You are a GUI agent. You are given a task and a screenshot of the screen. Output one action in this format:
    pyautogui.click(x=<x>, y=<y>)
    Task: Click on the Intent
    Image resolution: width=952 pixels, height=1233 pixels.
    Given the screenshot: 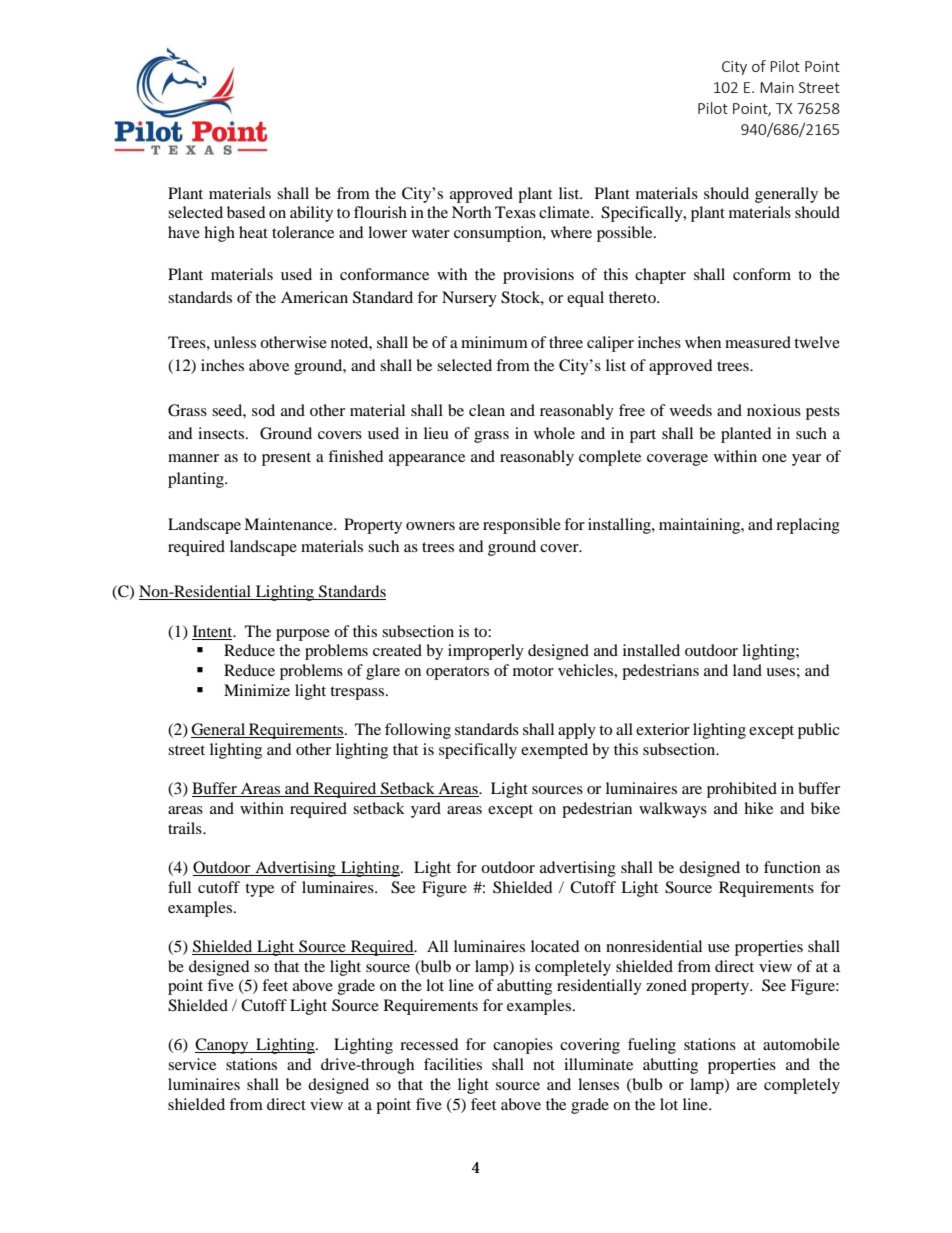 What is the action you would take?
    pyautogui.click(x=214, y=631)
